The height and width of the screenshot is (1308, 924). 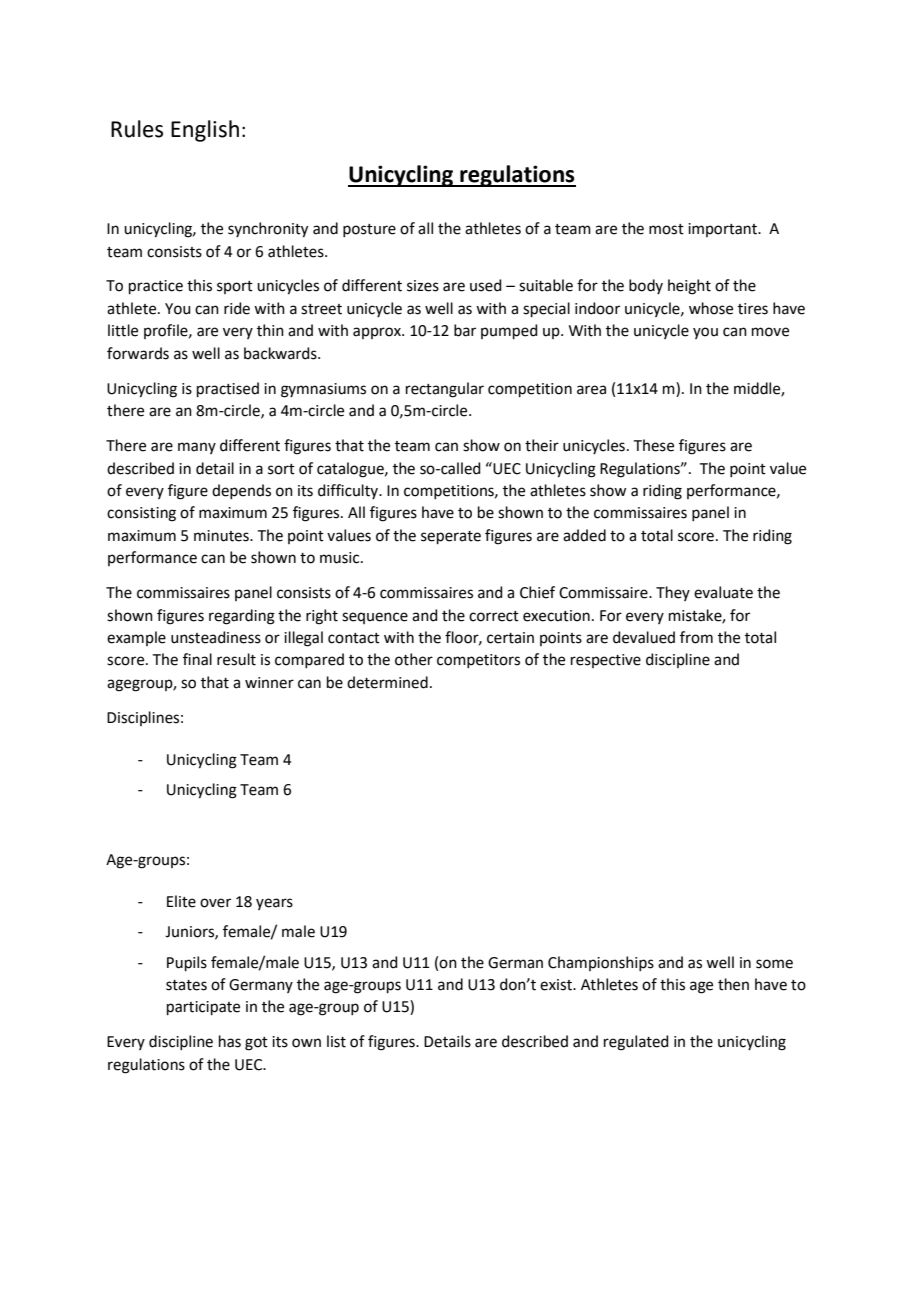 What do you see at coordinates (369, 230) in the screenshot?
I see `posture` at bounding box center [369, 230].
